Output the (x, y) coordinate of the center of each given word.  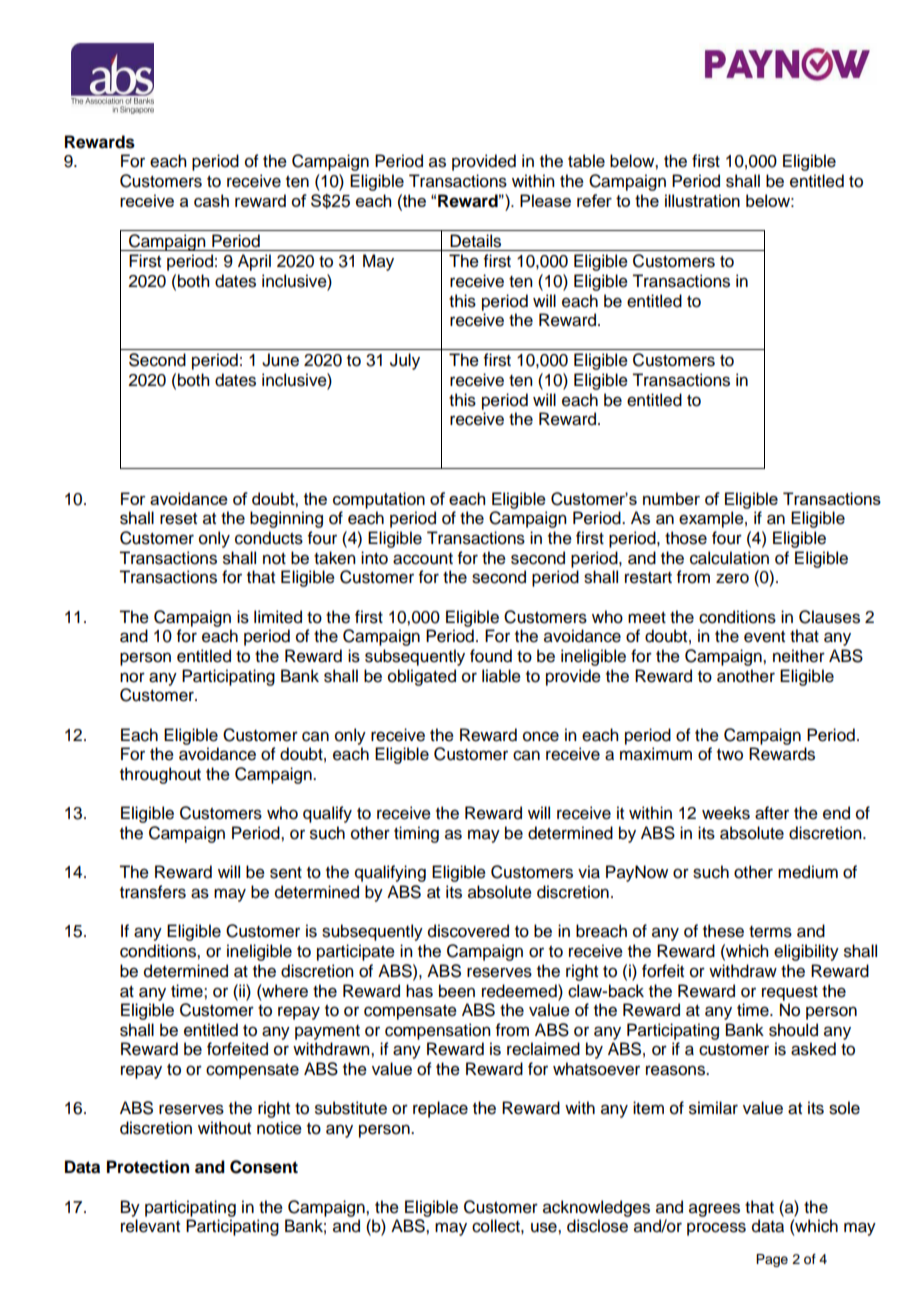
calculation (729, 558)
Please (545, 200)
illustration (702, 200)
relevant (150, 1226)
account (423, 559)
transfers (153, 892)
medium (808, 872)
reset (178, 519)
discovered (468, 931)
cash (211, 200)
